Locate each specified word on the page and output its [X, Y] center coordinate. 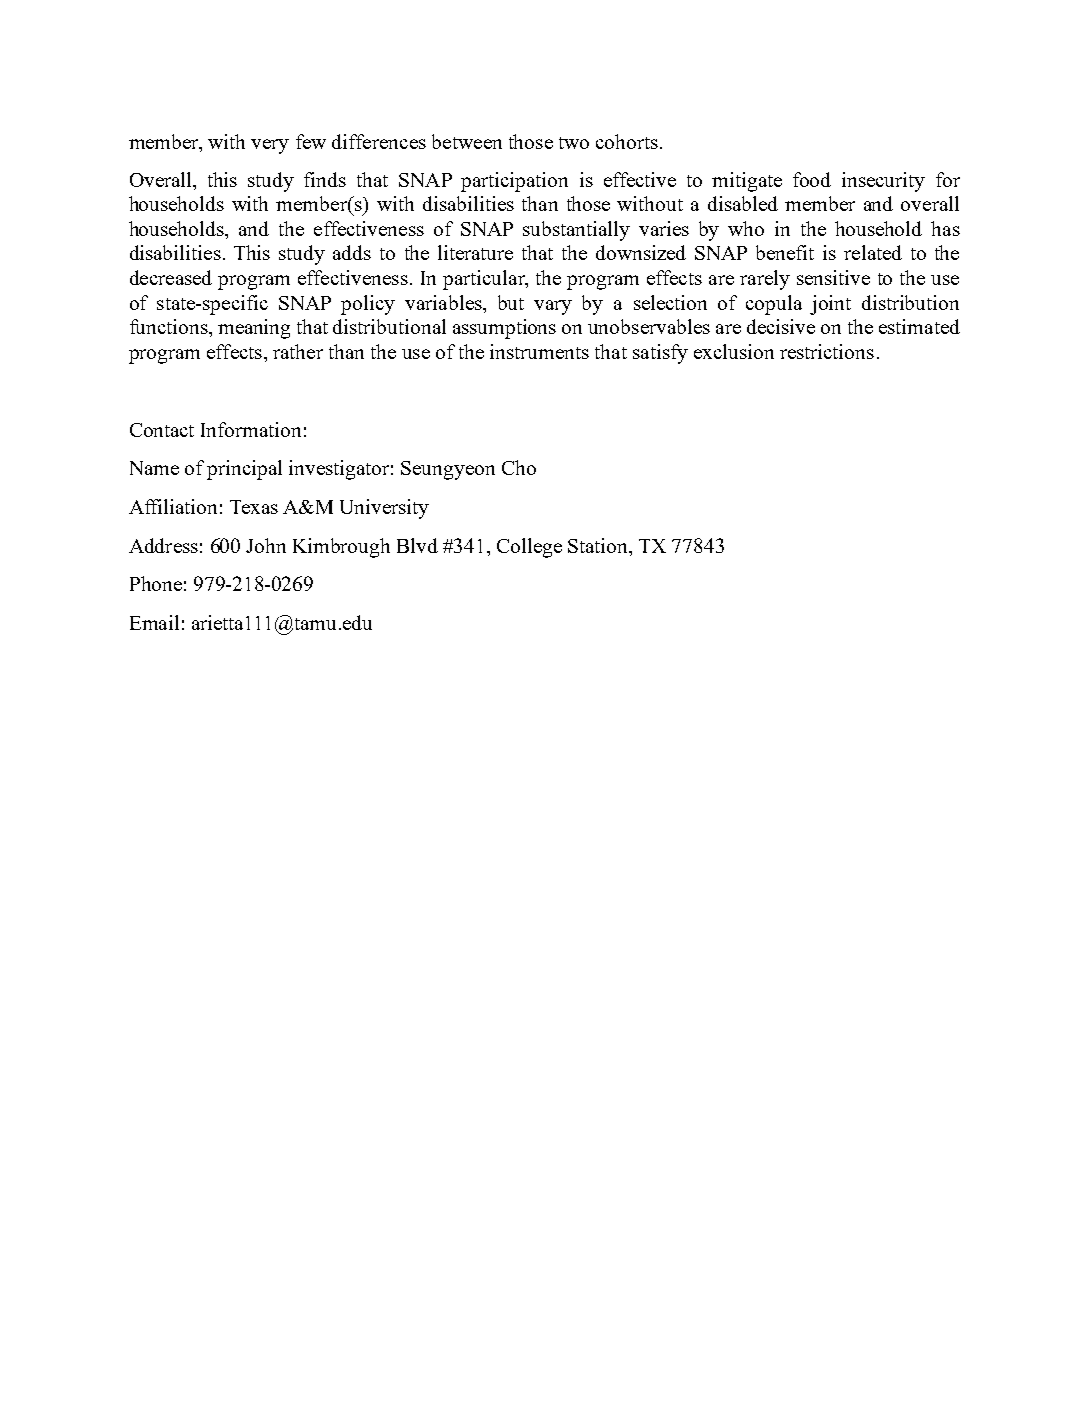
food [812, 179]
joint [830, 305]
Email [154, 622]
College [529, 548]
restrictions [827, 351]
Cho [519, 467]
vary [553, 307]
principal [244, 470]
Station [599, 545]
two [574, 143]
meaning [254, 329]
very [270, 146]
